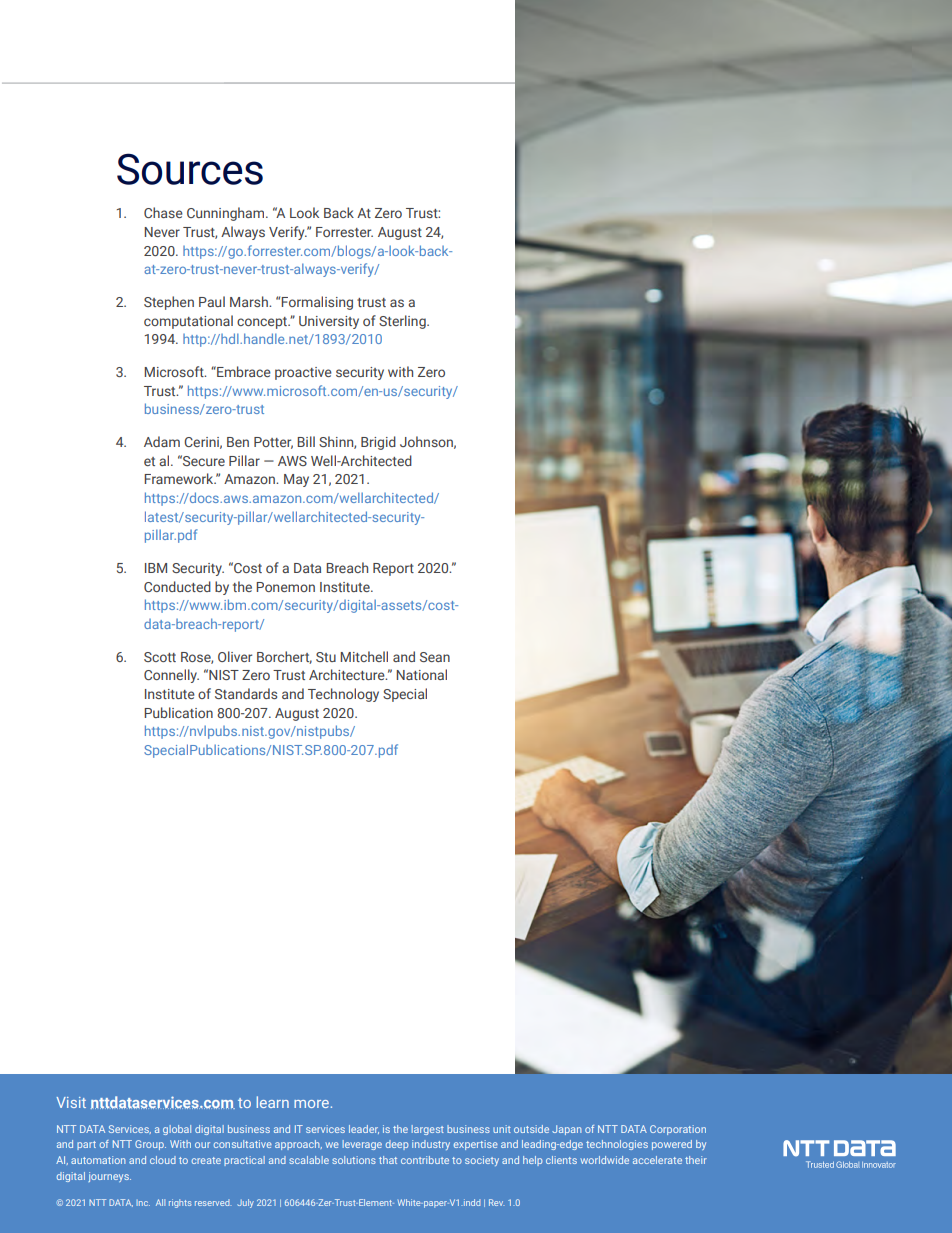 This document has width=952, height=1233. What do you see at coordinates (329, 322) in the document?
I see `University` at bounding box center [329, 322].
